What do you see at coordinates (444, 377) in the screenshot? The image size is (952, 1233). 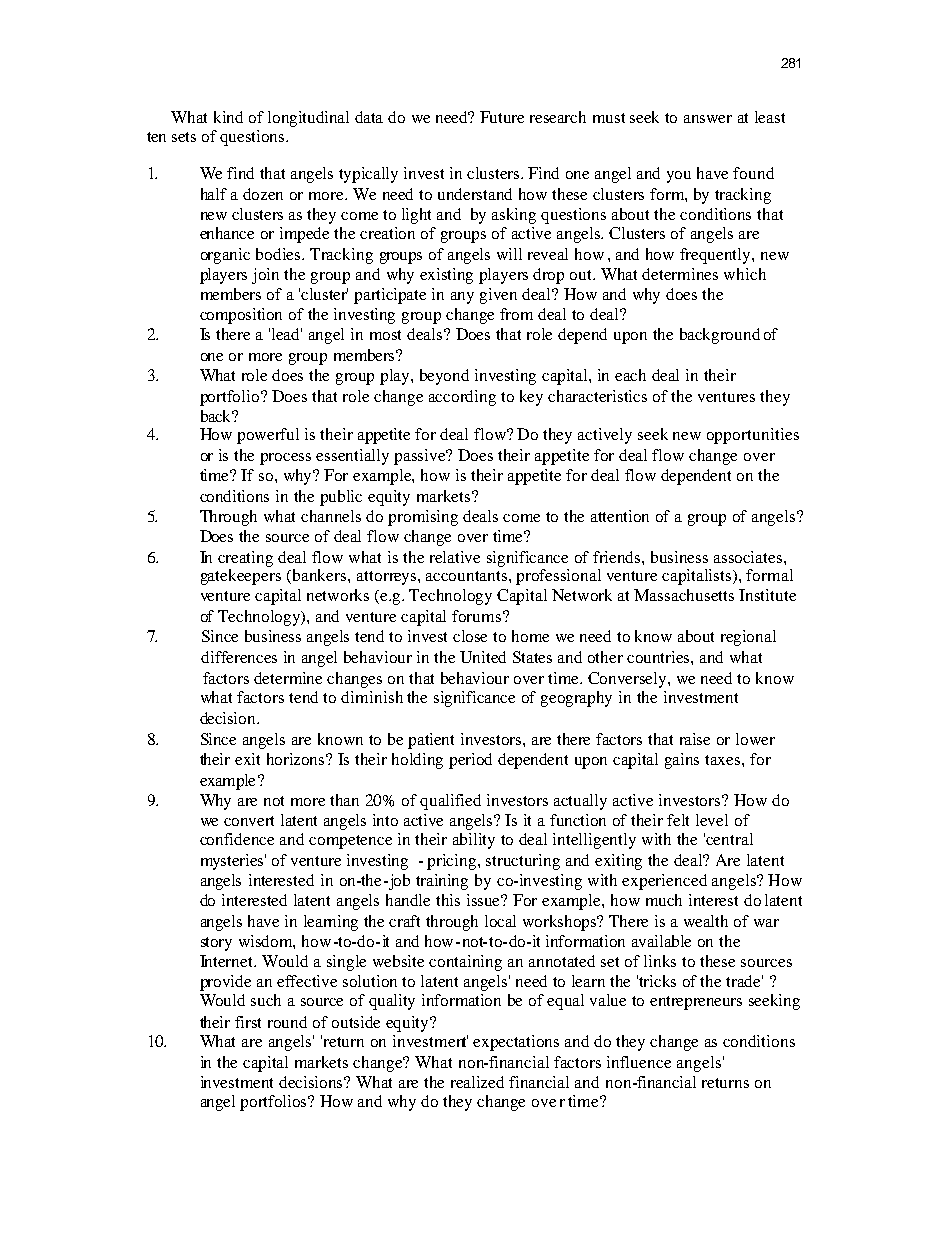 I see `beyond` at bounding box center [444, 377].
